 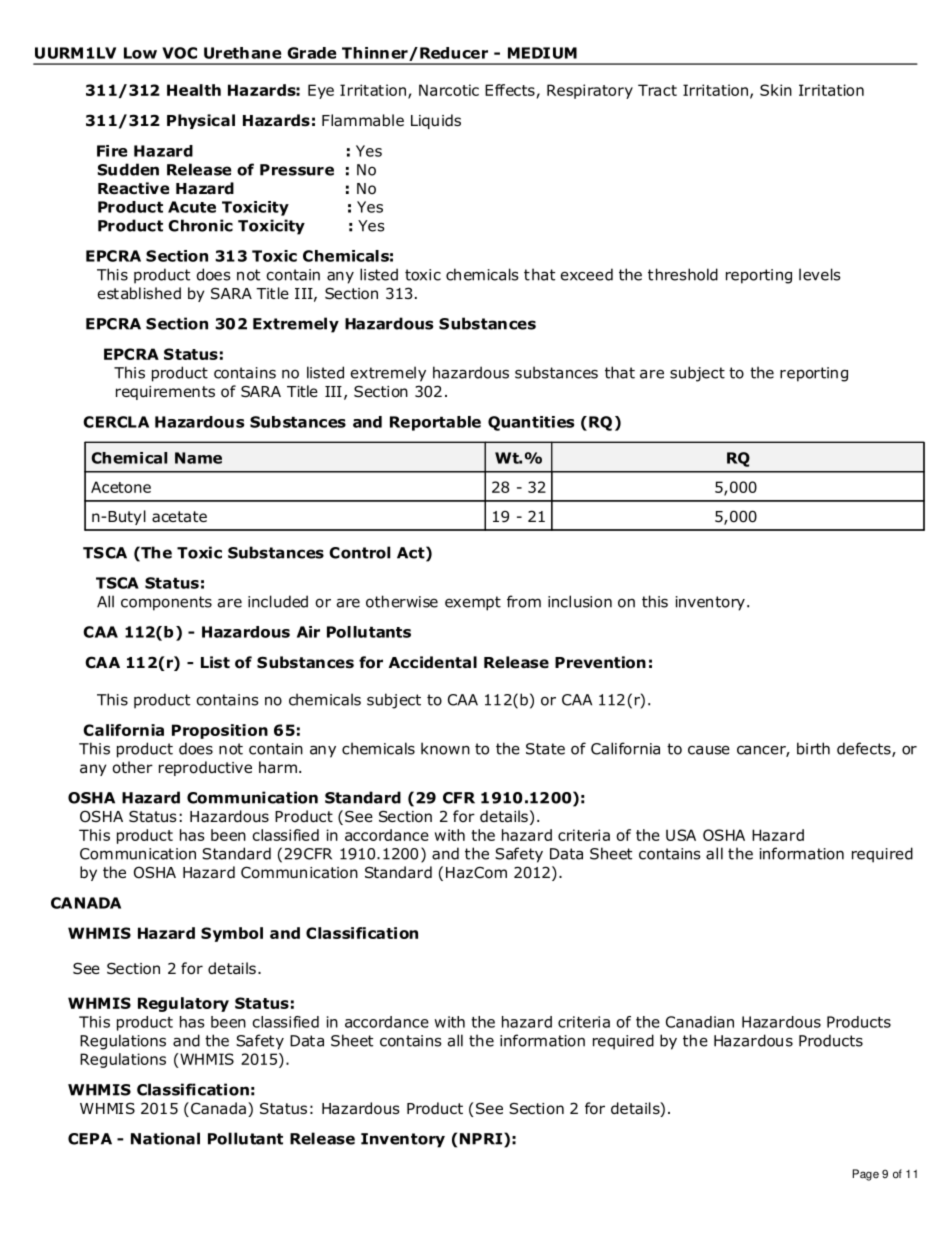 I want to click on requirements, so click(x=165, y=393).
